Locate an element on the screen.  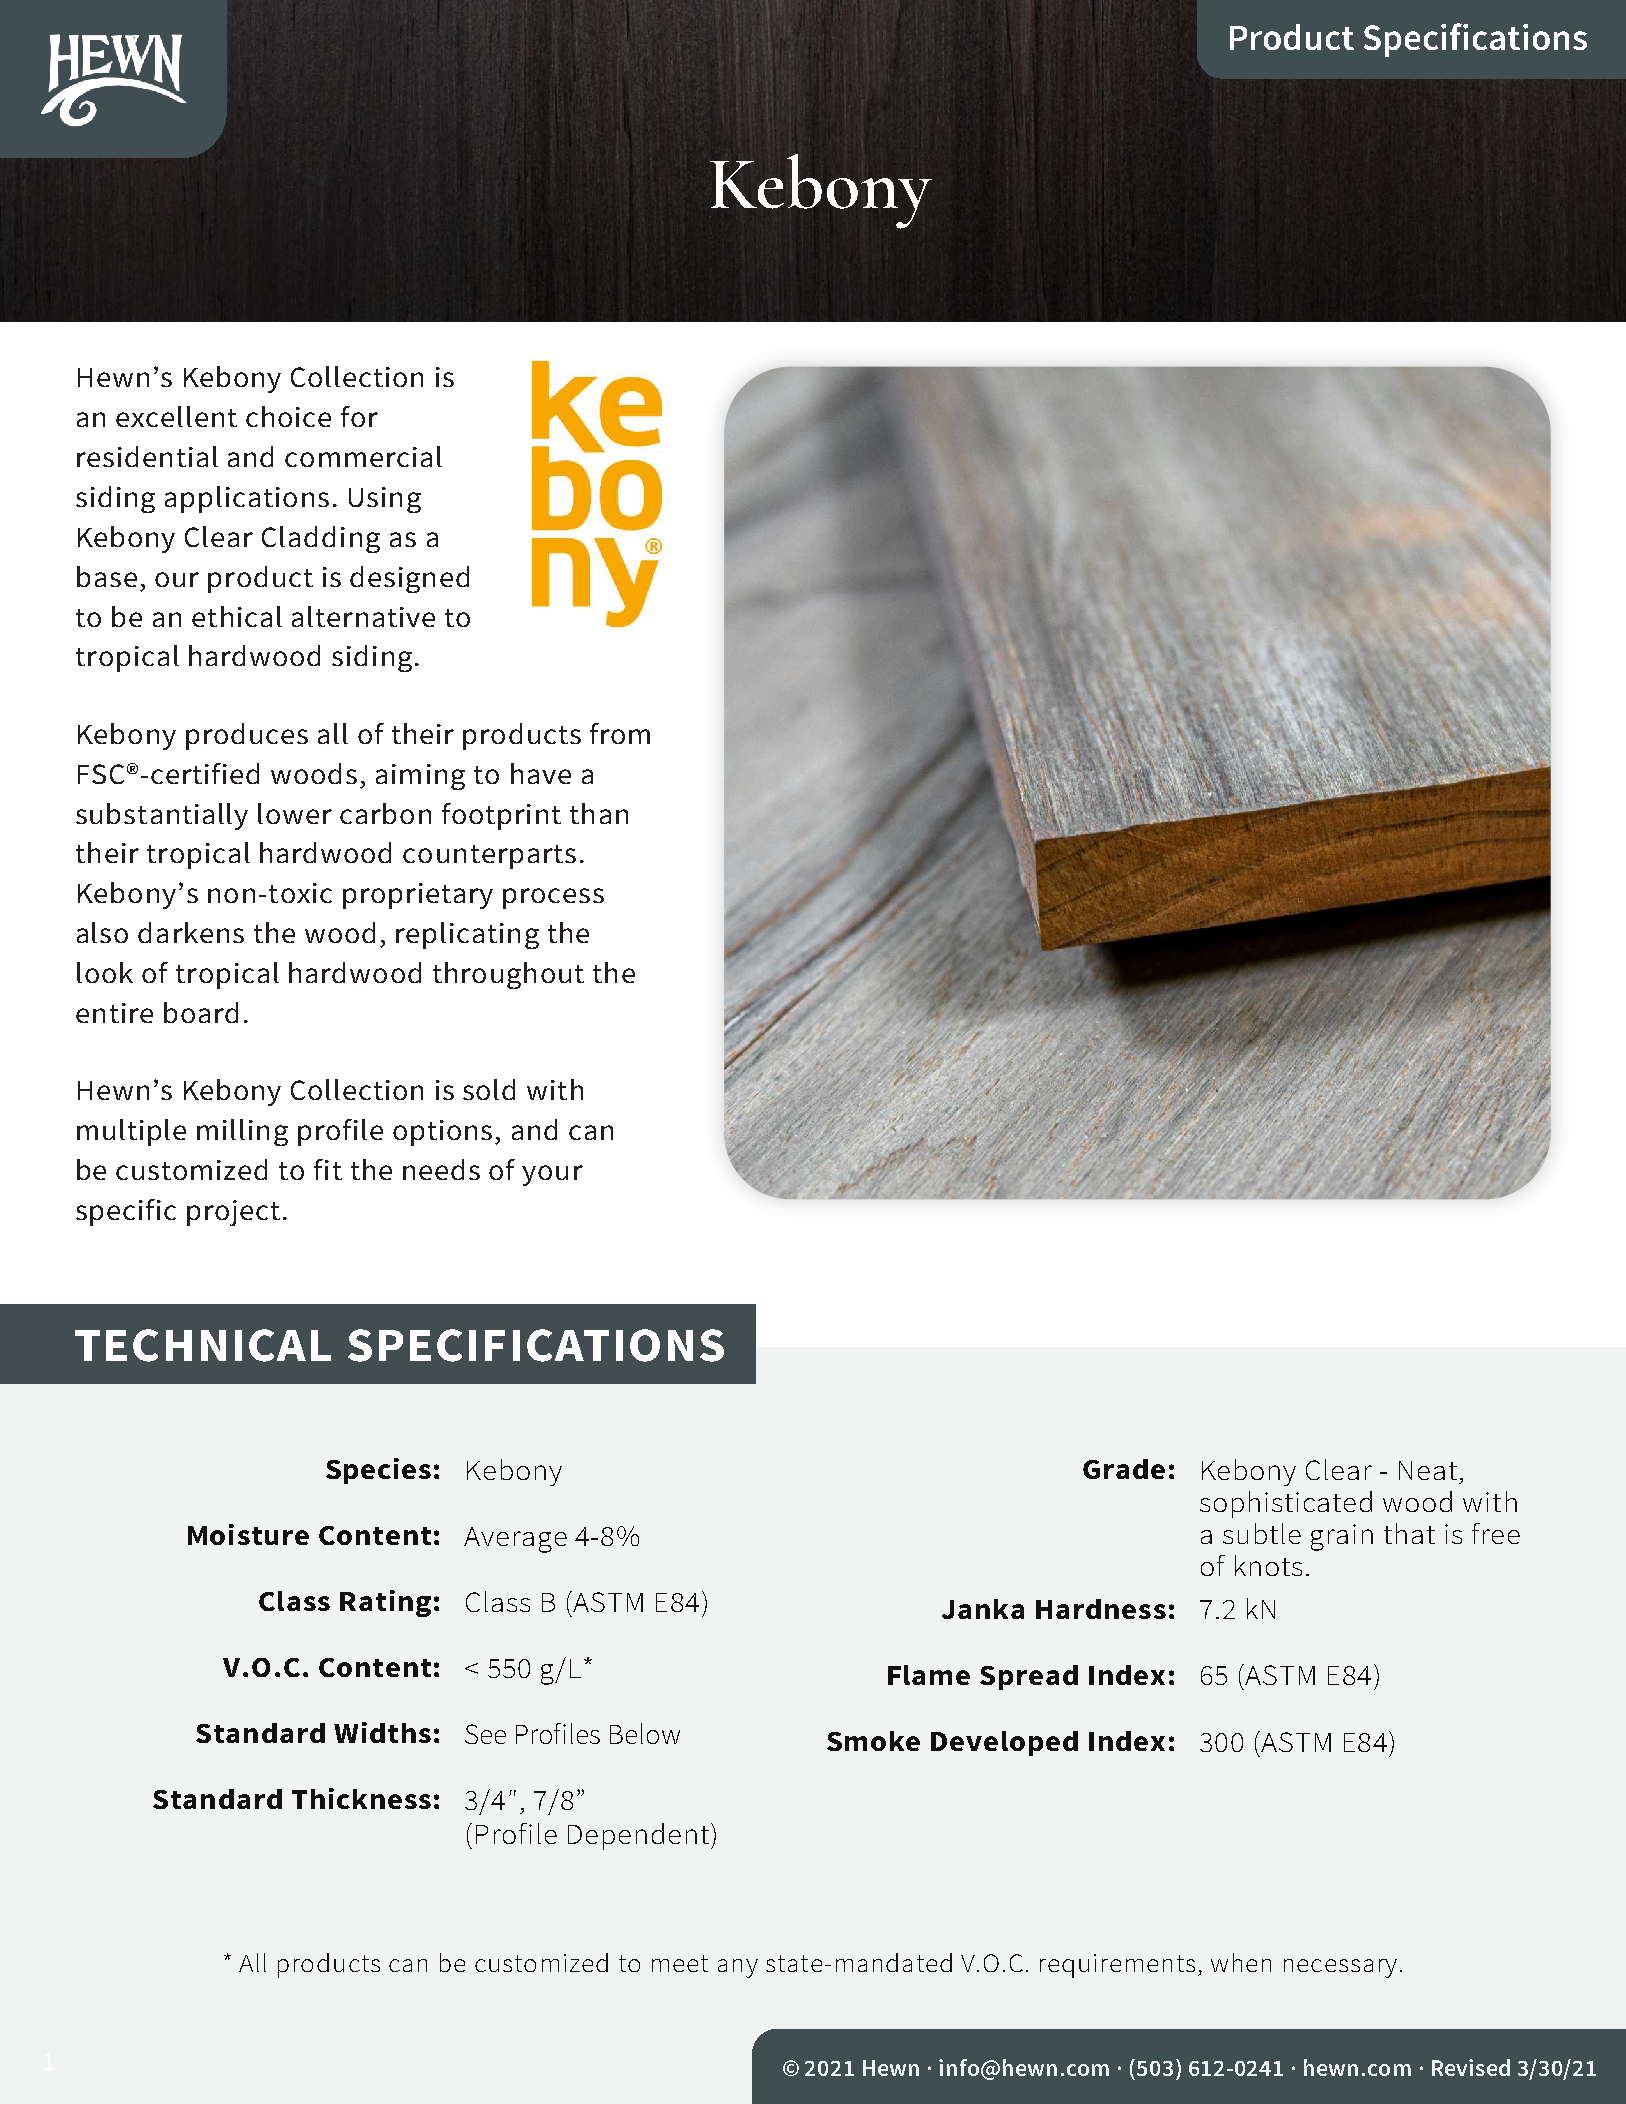
knots is located at coordinates (1268, 1565).
